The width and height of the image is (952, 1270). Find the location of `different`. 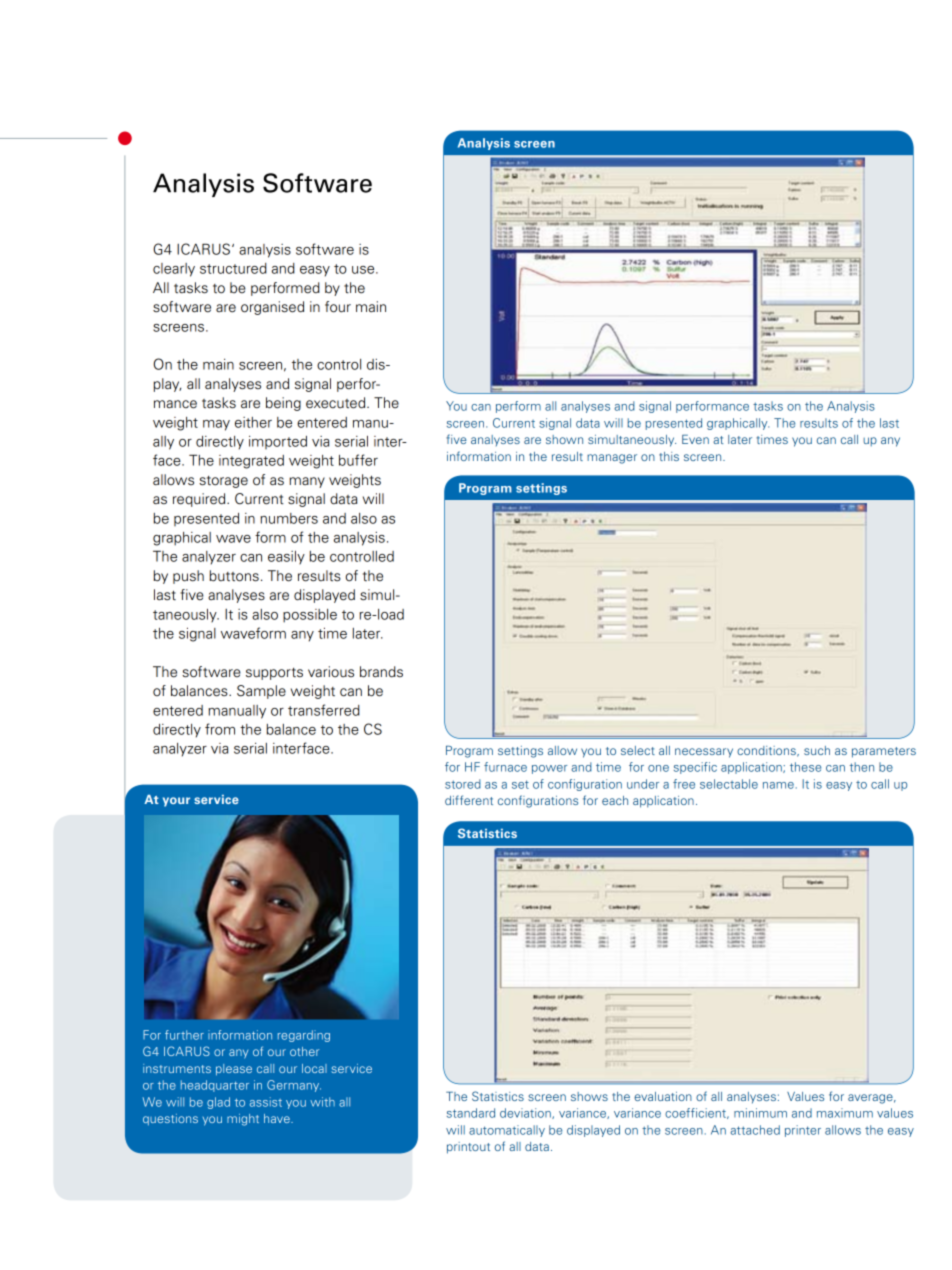

different is located at coordinates (469, 800).
